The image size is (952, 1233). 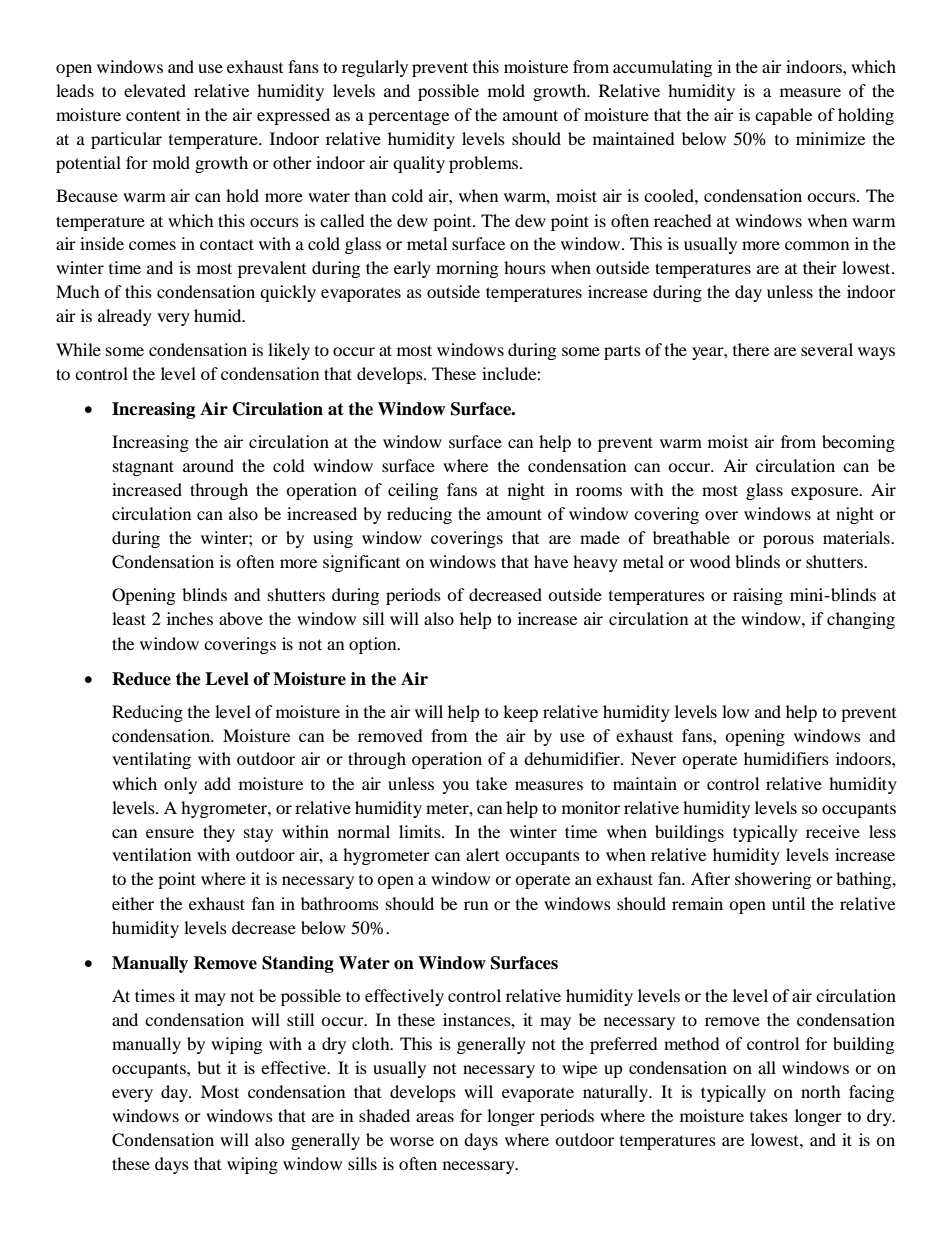 I want to click on inches, so click(x=190, y=618).
